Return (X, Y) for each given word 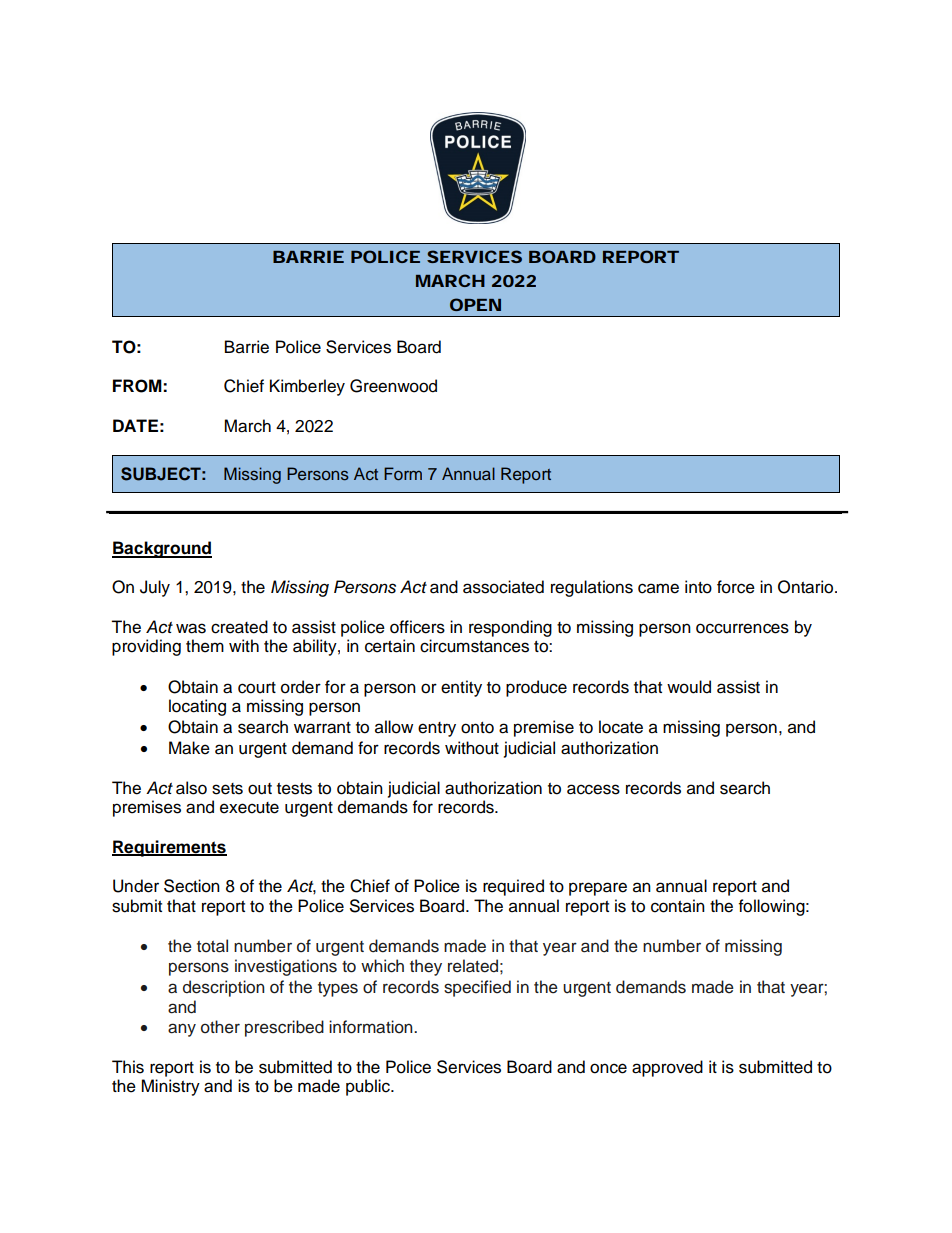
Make (189, 748)
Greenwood (393, 386)
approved (667, 1068)
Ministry (170, 1087)
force (736, 587)
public (369, 1087)
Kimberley (307, 387)
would (689, 687)
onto (477, 728)
